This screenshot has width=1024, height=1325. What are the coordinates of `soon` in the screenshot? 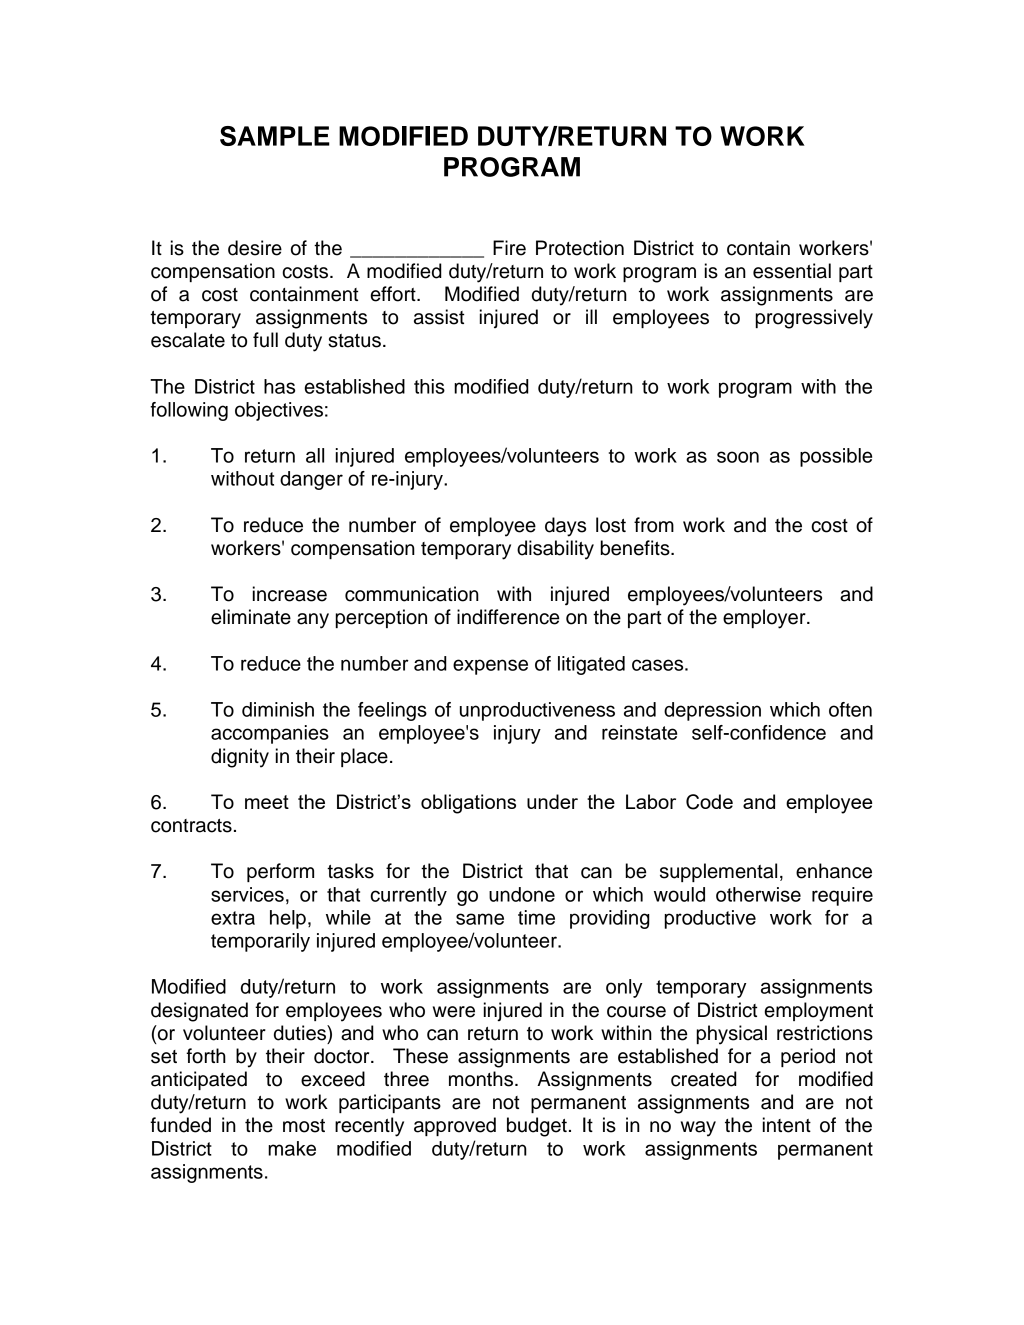 It's located at (738, 457).
